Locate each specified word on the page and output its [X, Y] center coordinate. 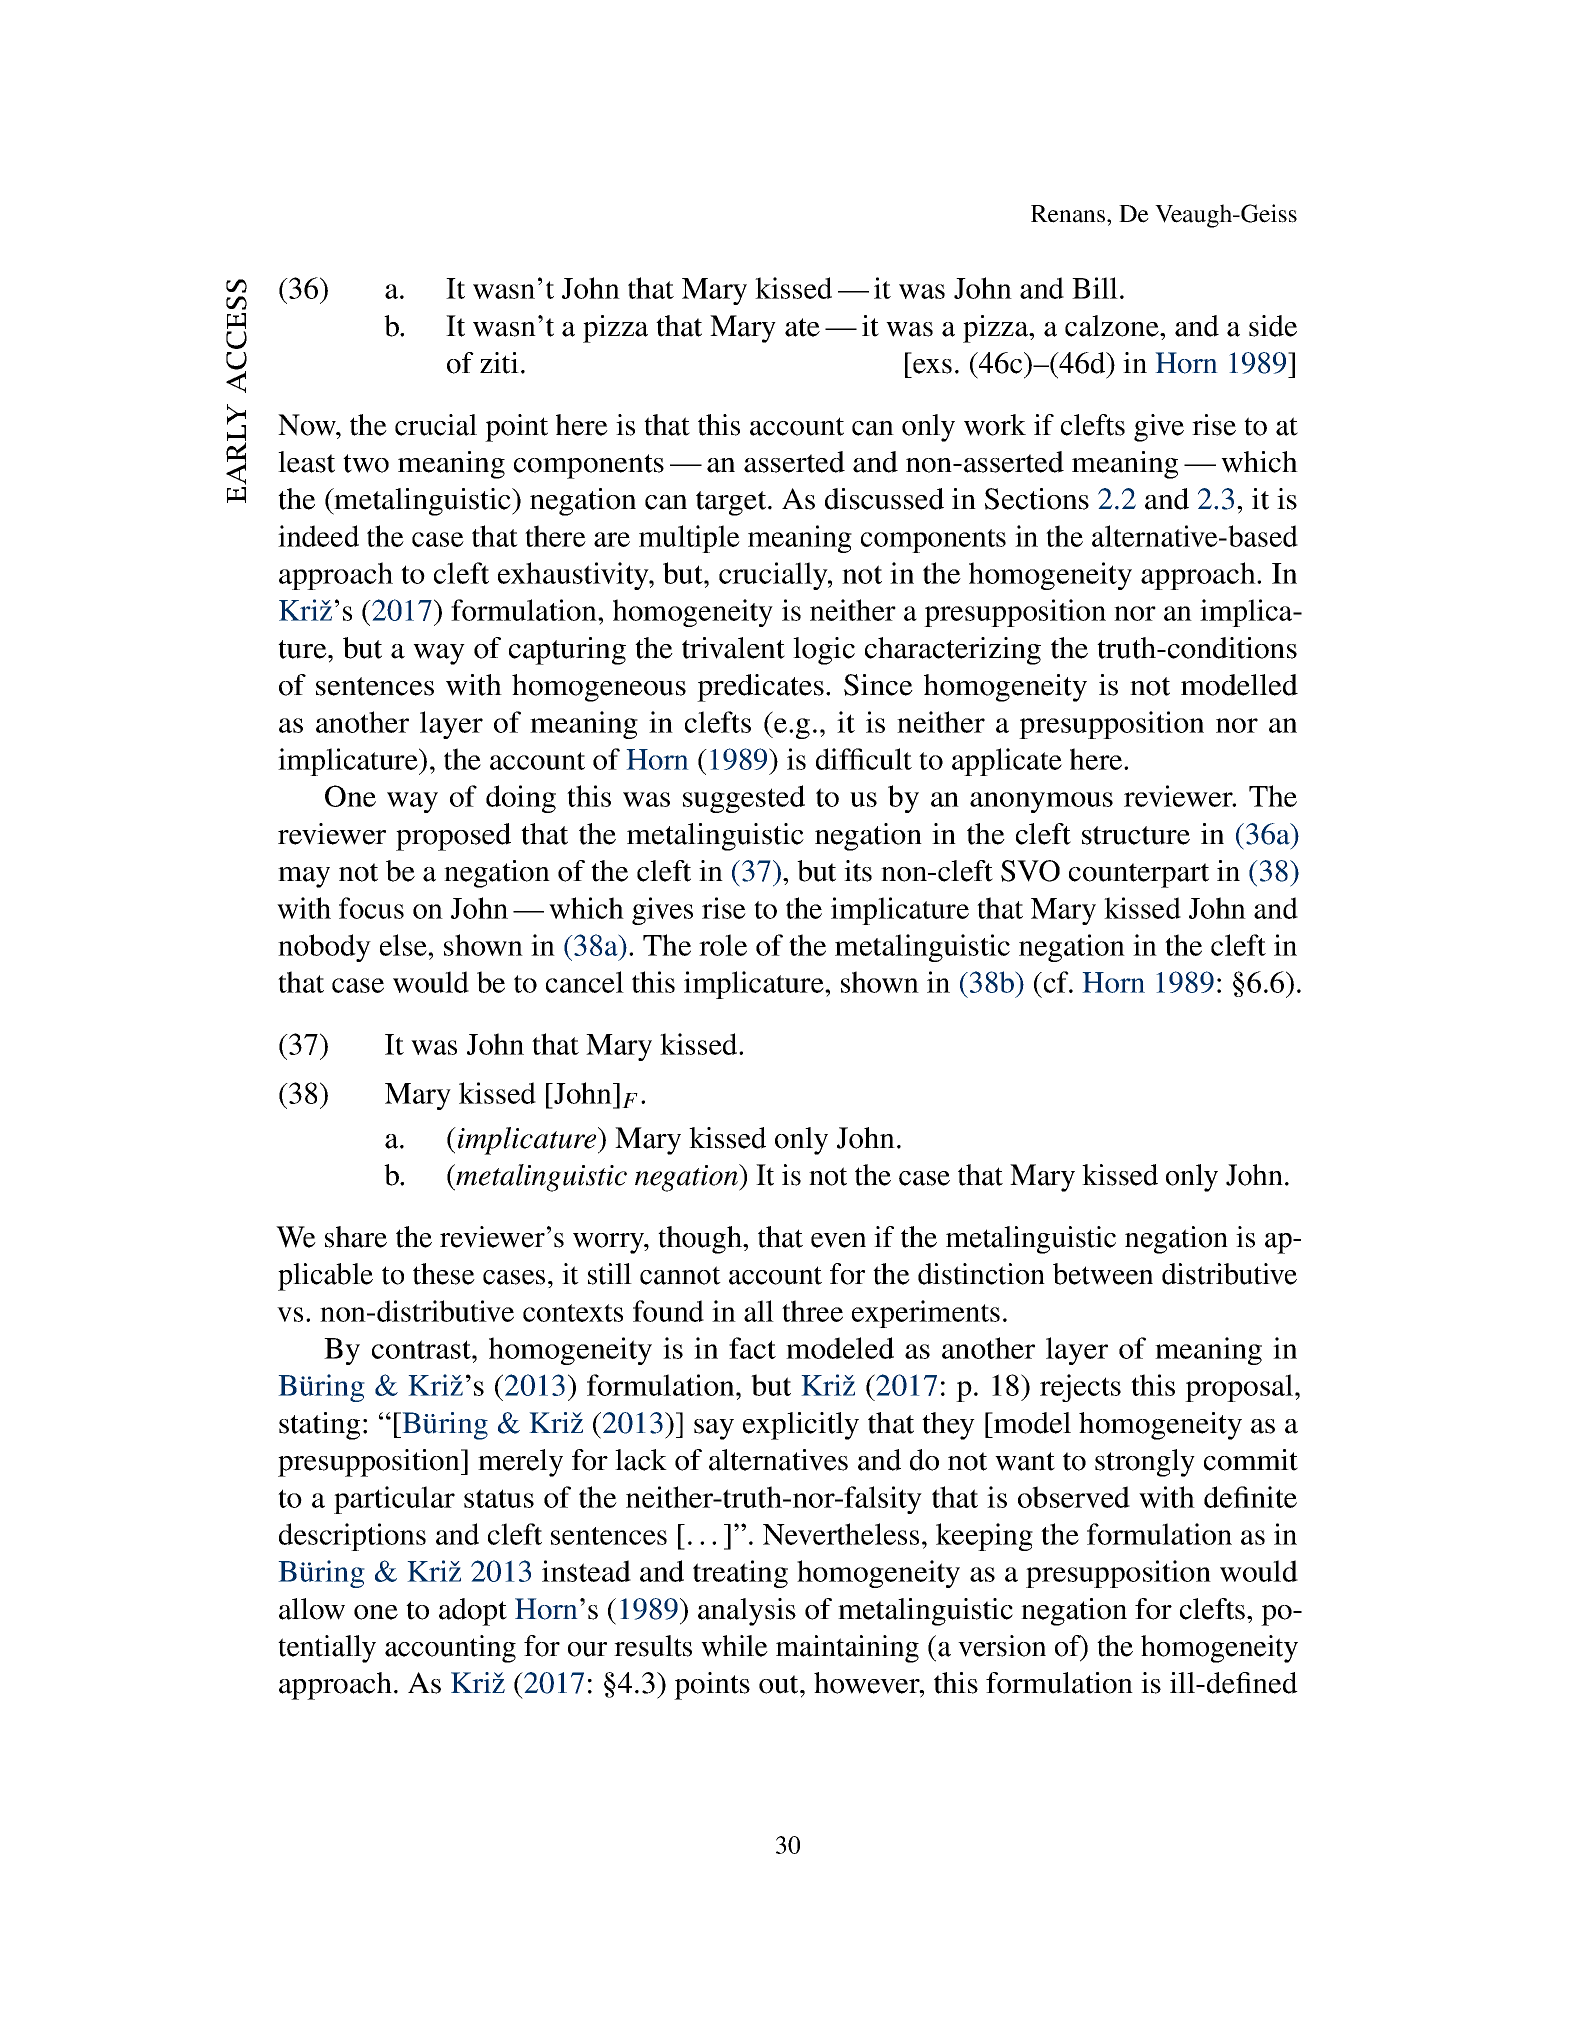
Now [308, 425]
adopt [473, 1612]
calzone [1113, 326]
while [734, 1646]
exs [932, 366]
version [1002, 1646]
